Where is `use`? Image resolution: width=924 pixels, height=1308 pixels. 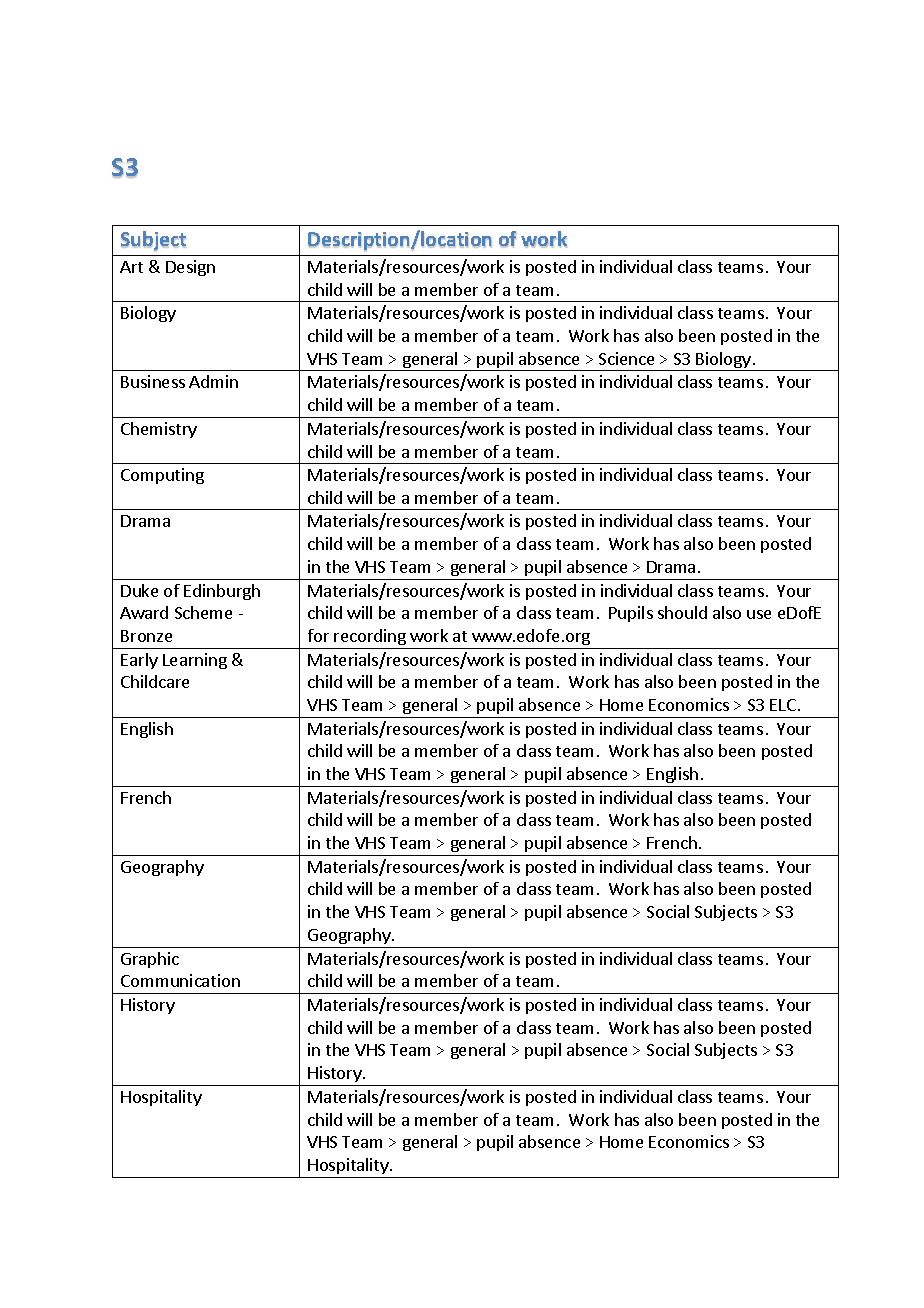 use is located at coordinates (759, 614).
